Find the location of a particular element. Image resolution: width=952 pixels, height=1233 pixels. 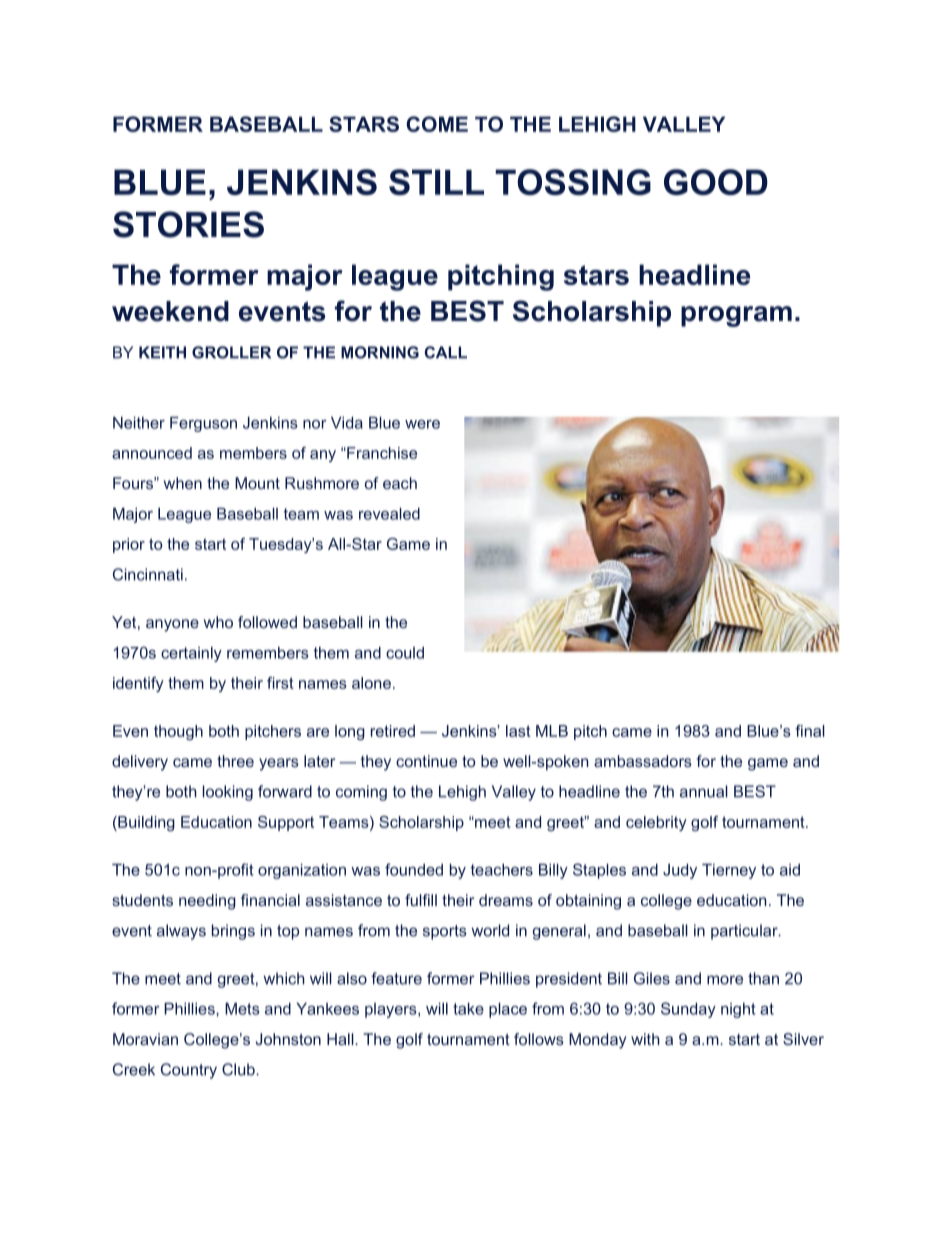

when is located at coordinates (183, 483).
